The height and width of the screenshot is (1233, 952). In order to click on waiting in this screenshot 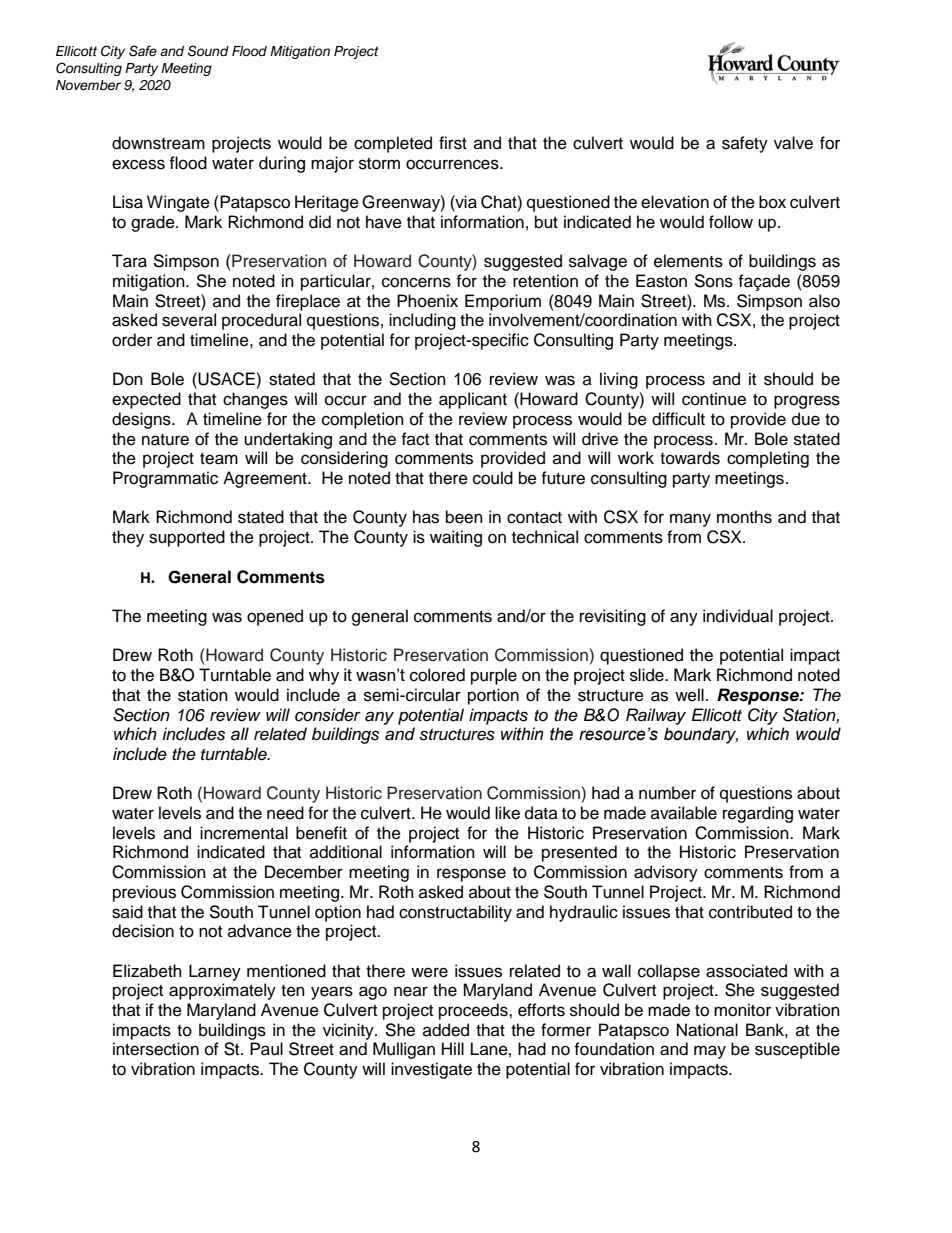, I will do `click(456, 538)`.
